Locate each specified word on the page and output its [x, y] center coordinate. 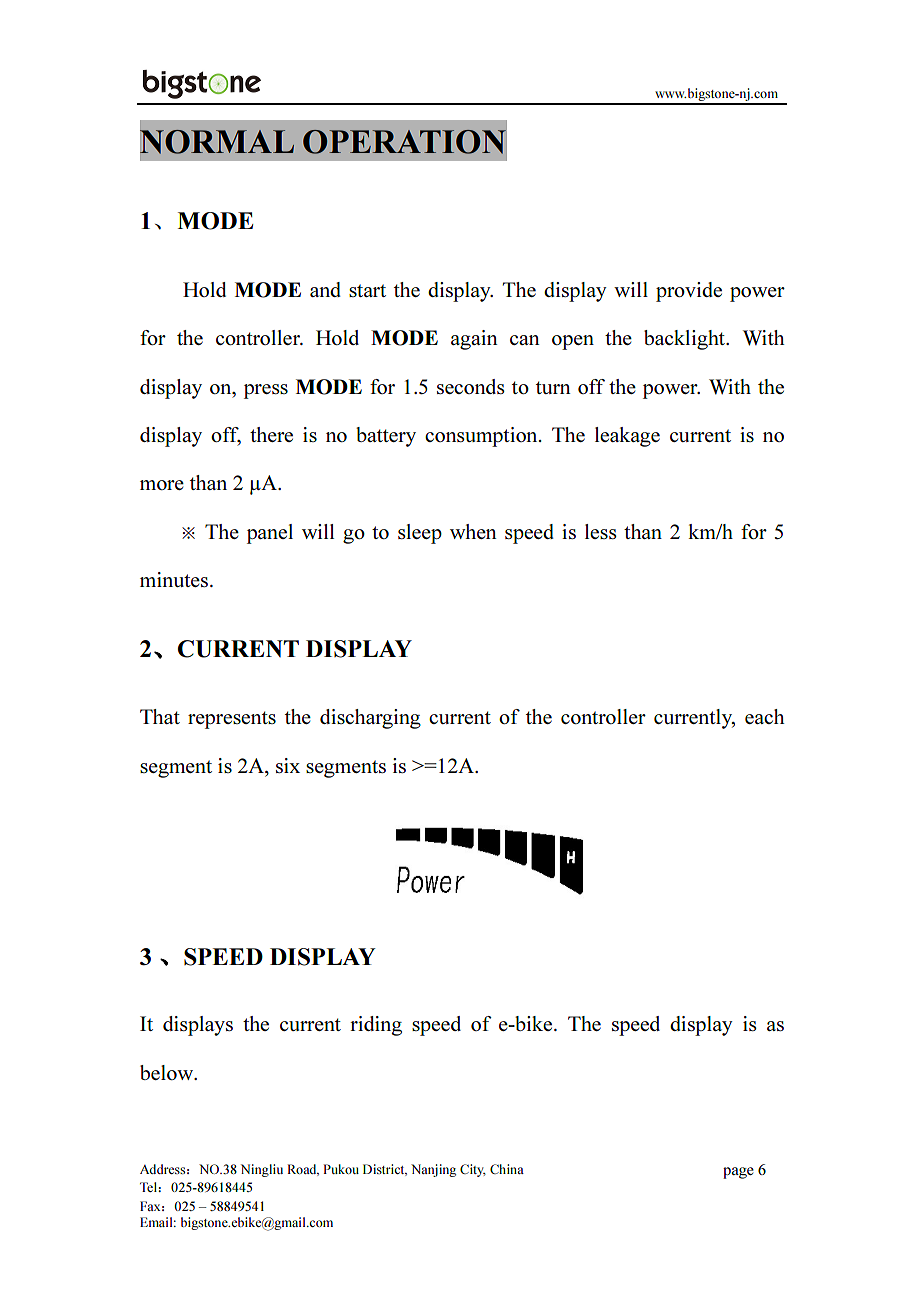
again [474, 340]
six [288, 765]
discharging [370, 719]
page [738, 1173]
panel [270, 534]
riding [376, 1026]
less [601, 531]
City [473, 1170]
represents [232, 720]
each [765, 716]
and [325, 289]
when [473, 531]
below [167, 1072]
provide [689, 292]
